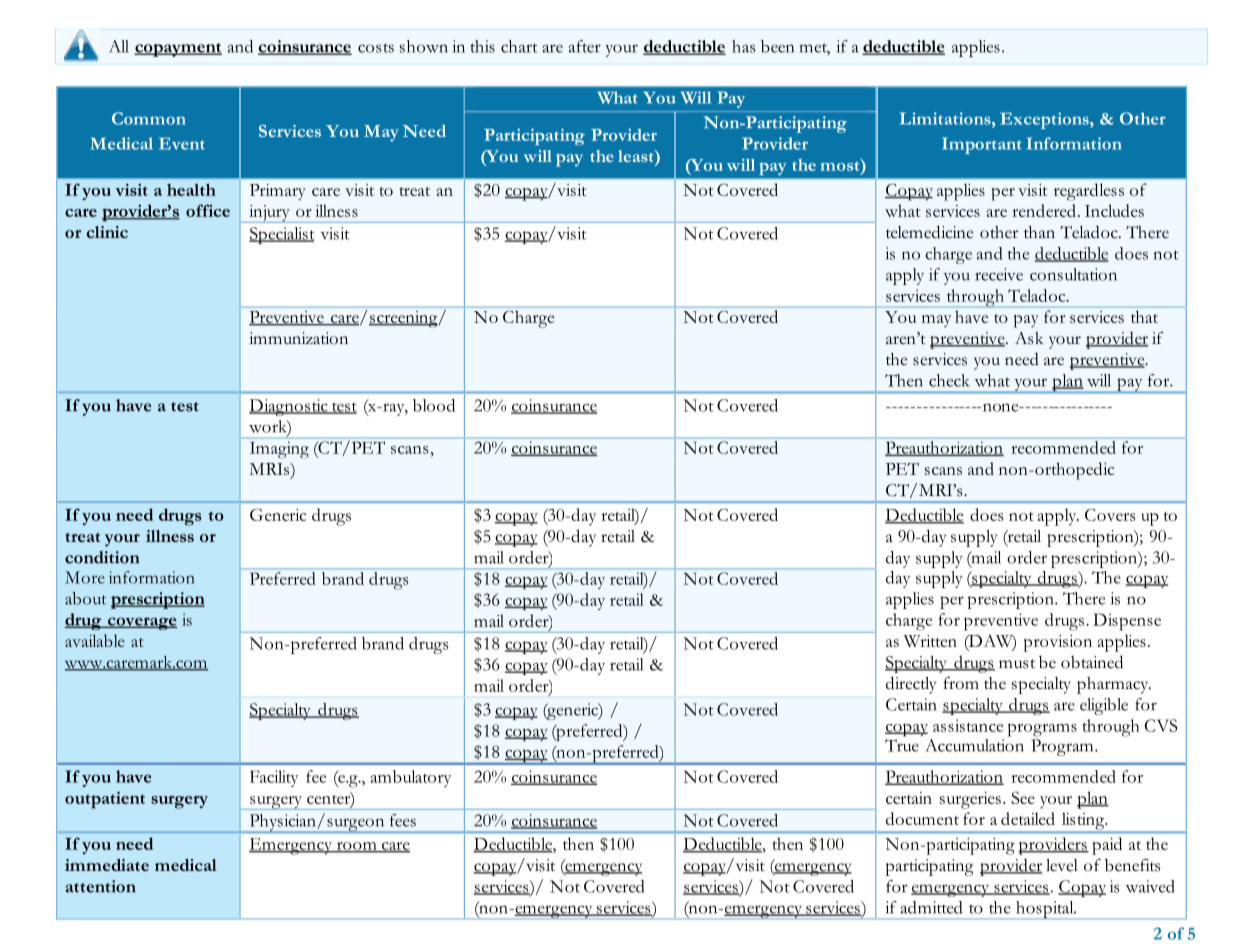 This document has height=952, width=1233. I want to click on Exceptions, so click(1045, 120).
